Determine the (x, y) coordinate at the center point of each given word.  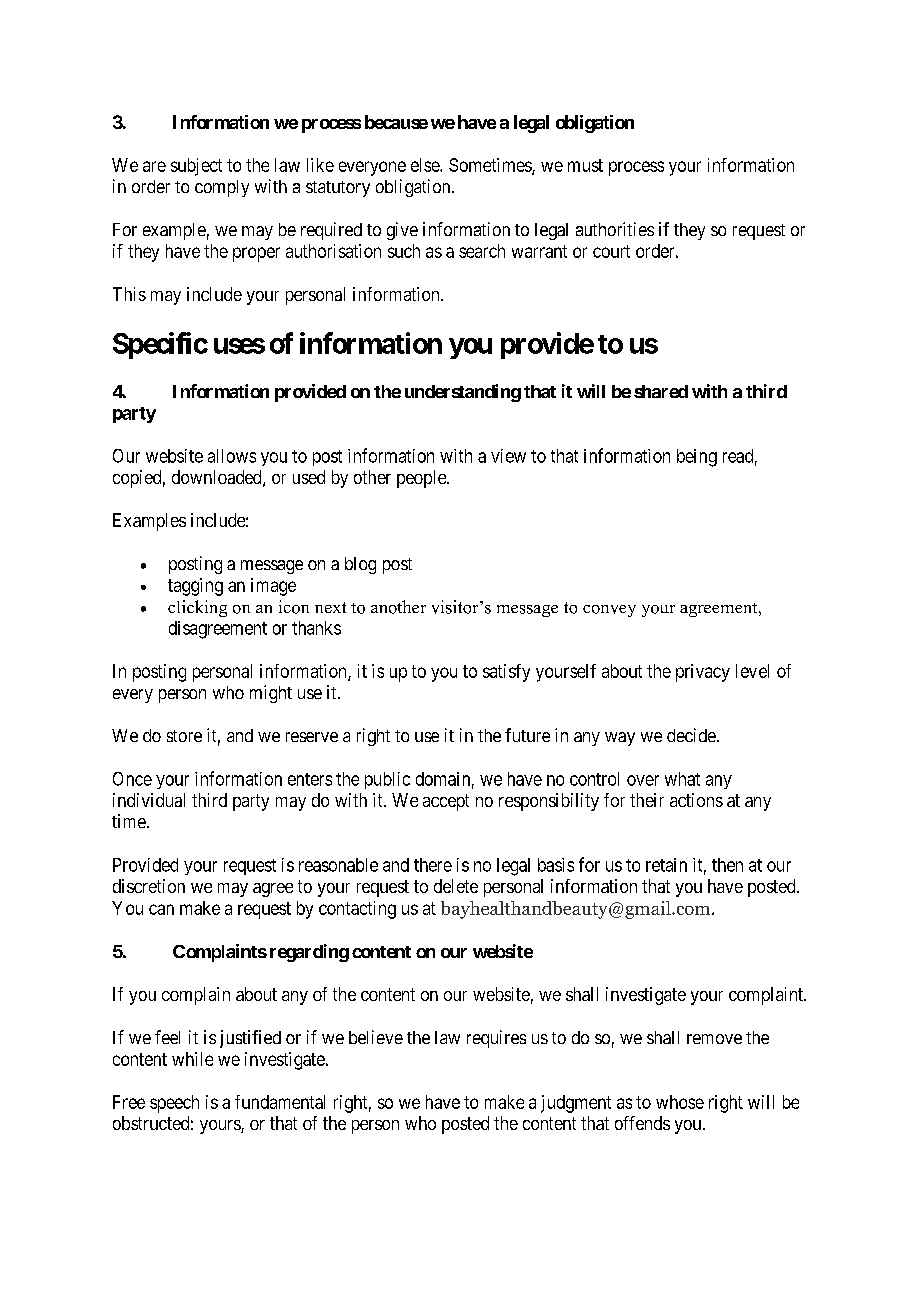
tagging (195, 587)
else (426, 165)
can (161, 909)
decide (691, 735)
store (184, 736)
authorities (615, 229)
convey (609, 611)
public (387, 780)
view (508, 456)
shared (661, 391)
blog (360, 565)
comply (222, 188)
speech (174, 1104)
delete (456, 886)
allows (232, 456)
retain (666, 865)
